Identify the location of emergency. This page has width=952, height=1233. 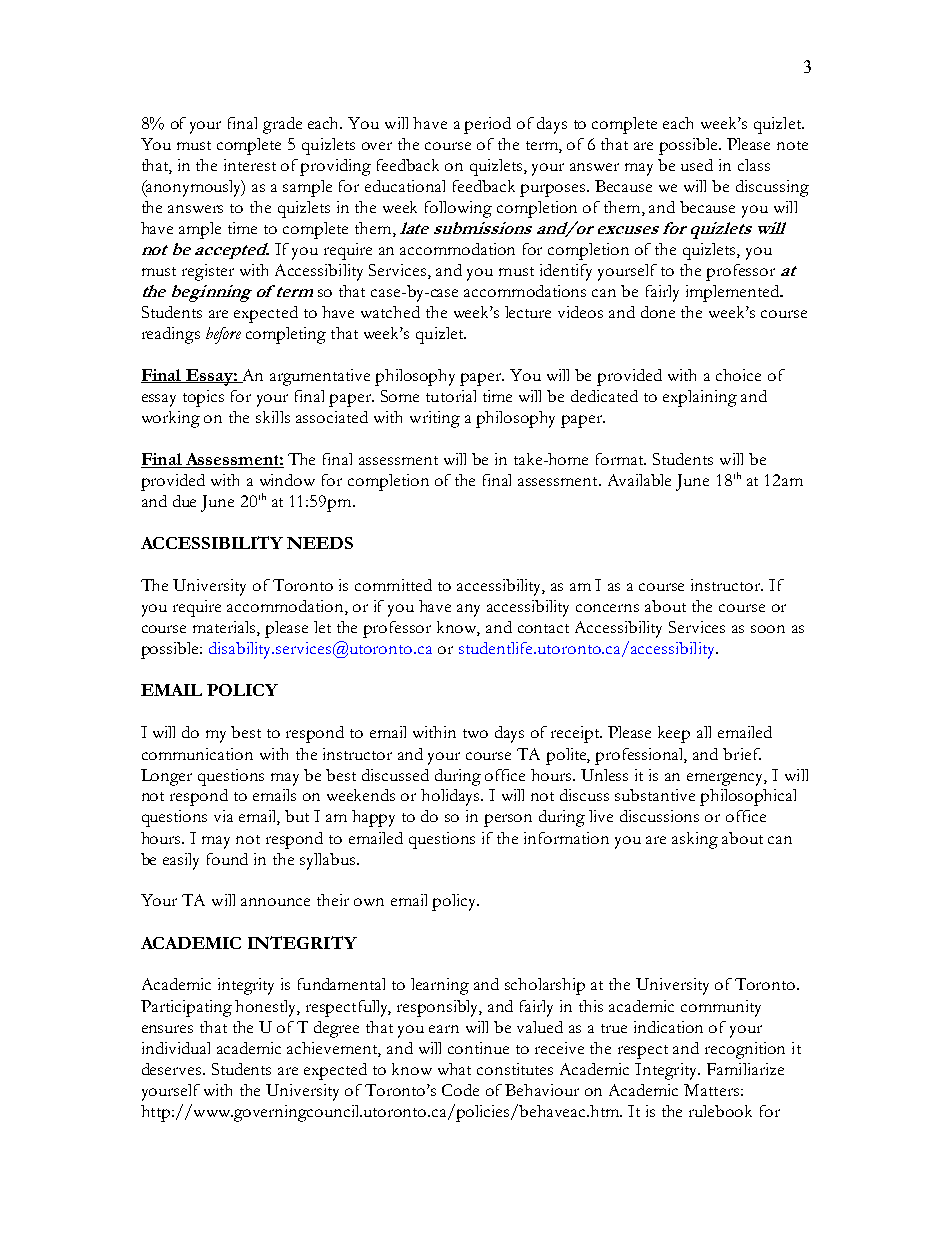
(727, 779).
